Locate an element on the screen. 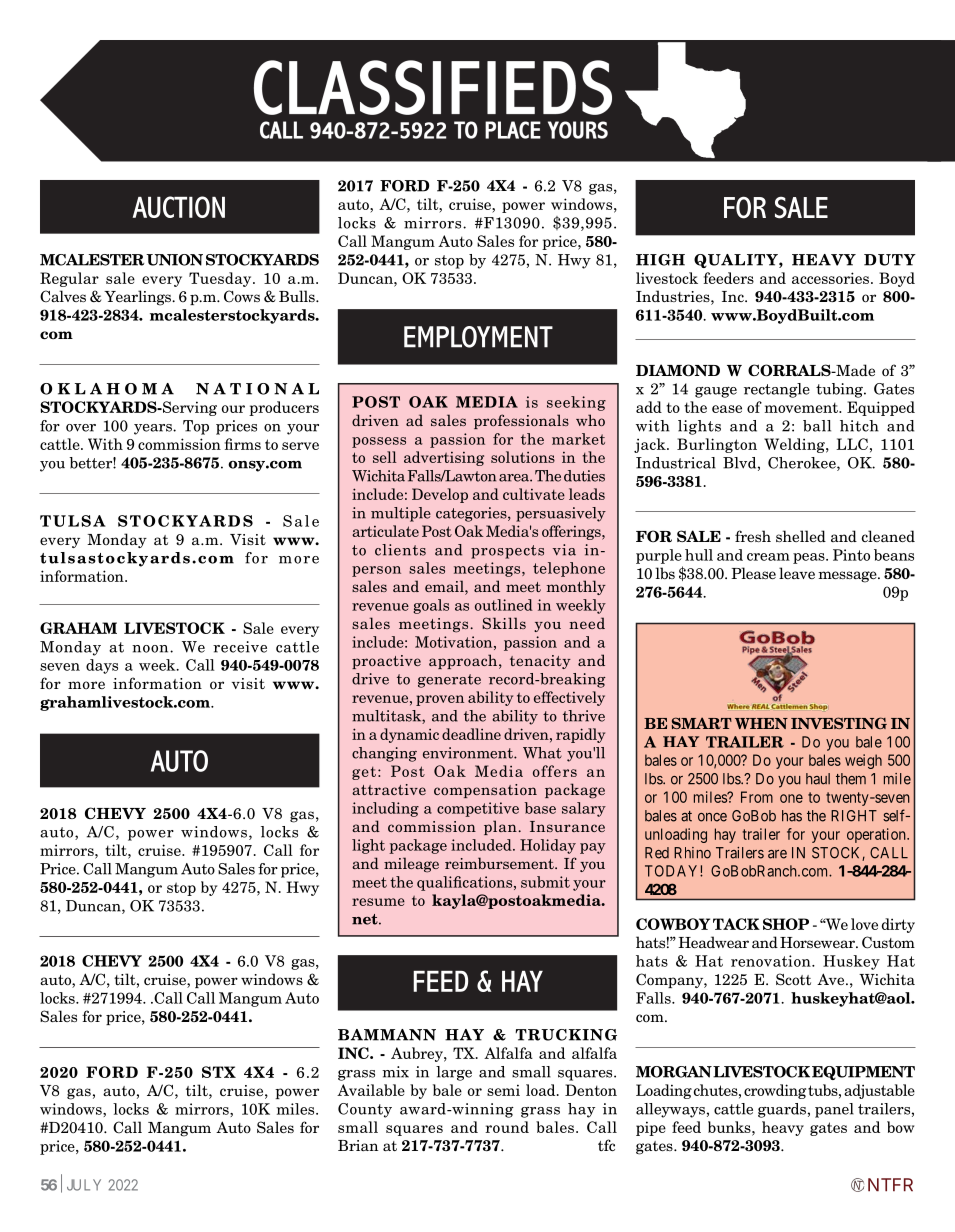 The height and width of the screenshot is (1232, 955). quality is located at coordinates (737, 261).
